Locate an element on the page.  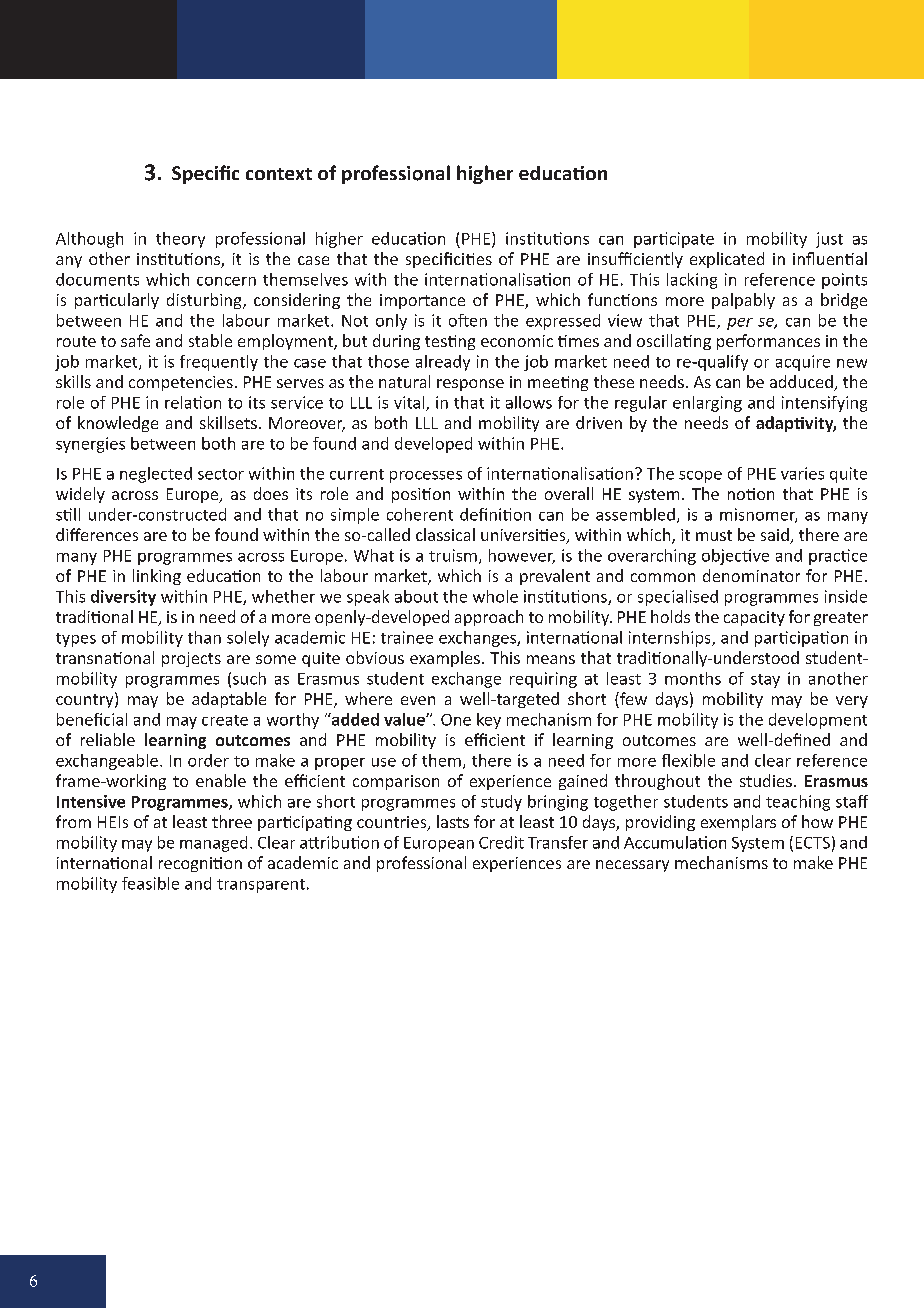
just is located at coordinates (829, 240).
